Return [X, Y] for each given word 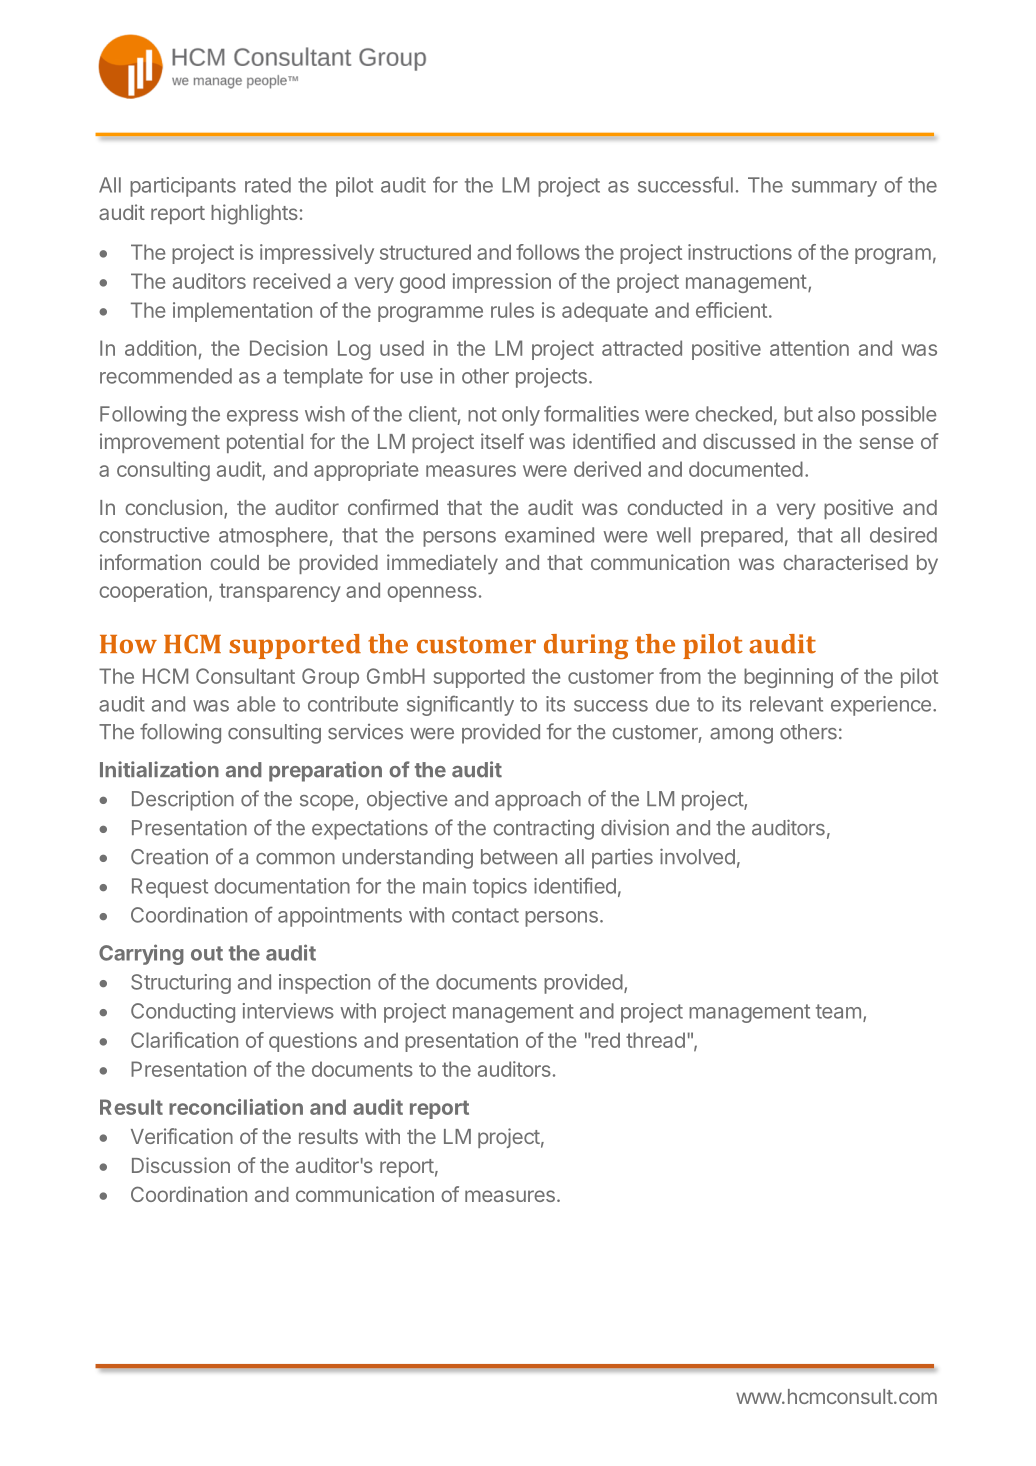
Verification [182, 1136]
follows [548, 252]
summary [834, 189]
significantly [460, 705]
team [838, 1011]
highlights [254, 214]
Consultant [245, 676]
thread [655, 1040]
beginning [788, 678]
